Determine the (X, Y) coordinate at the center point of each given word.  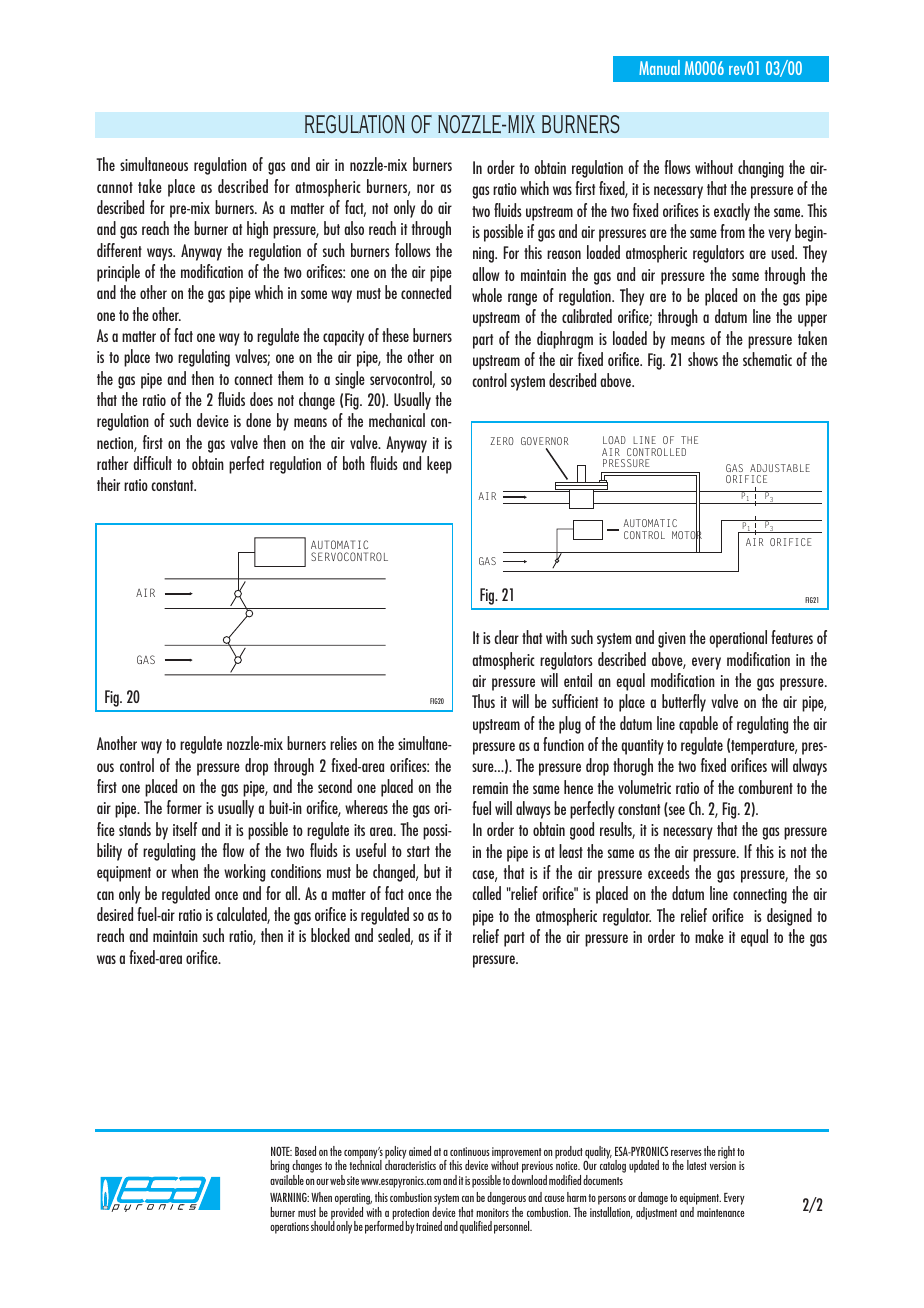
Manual (659, 67)
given (672, 640)
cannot (115, 187)
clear (506, 637)
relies (343, 743)
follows (413, 250)
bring (279, 1168)
